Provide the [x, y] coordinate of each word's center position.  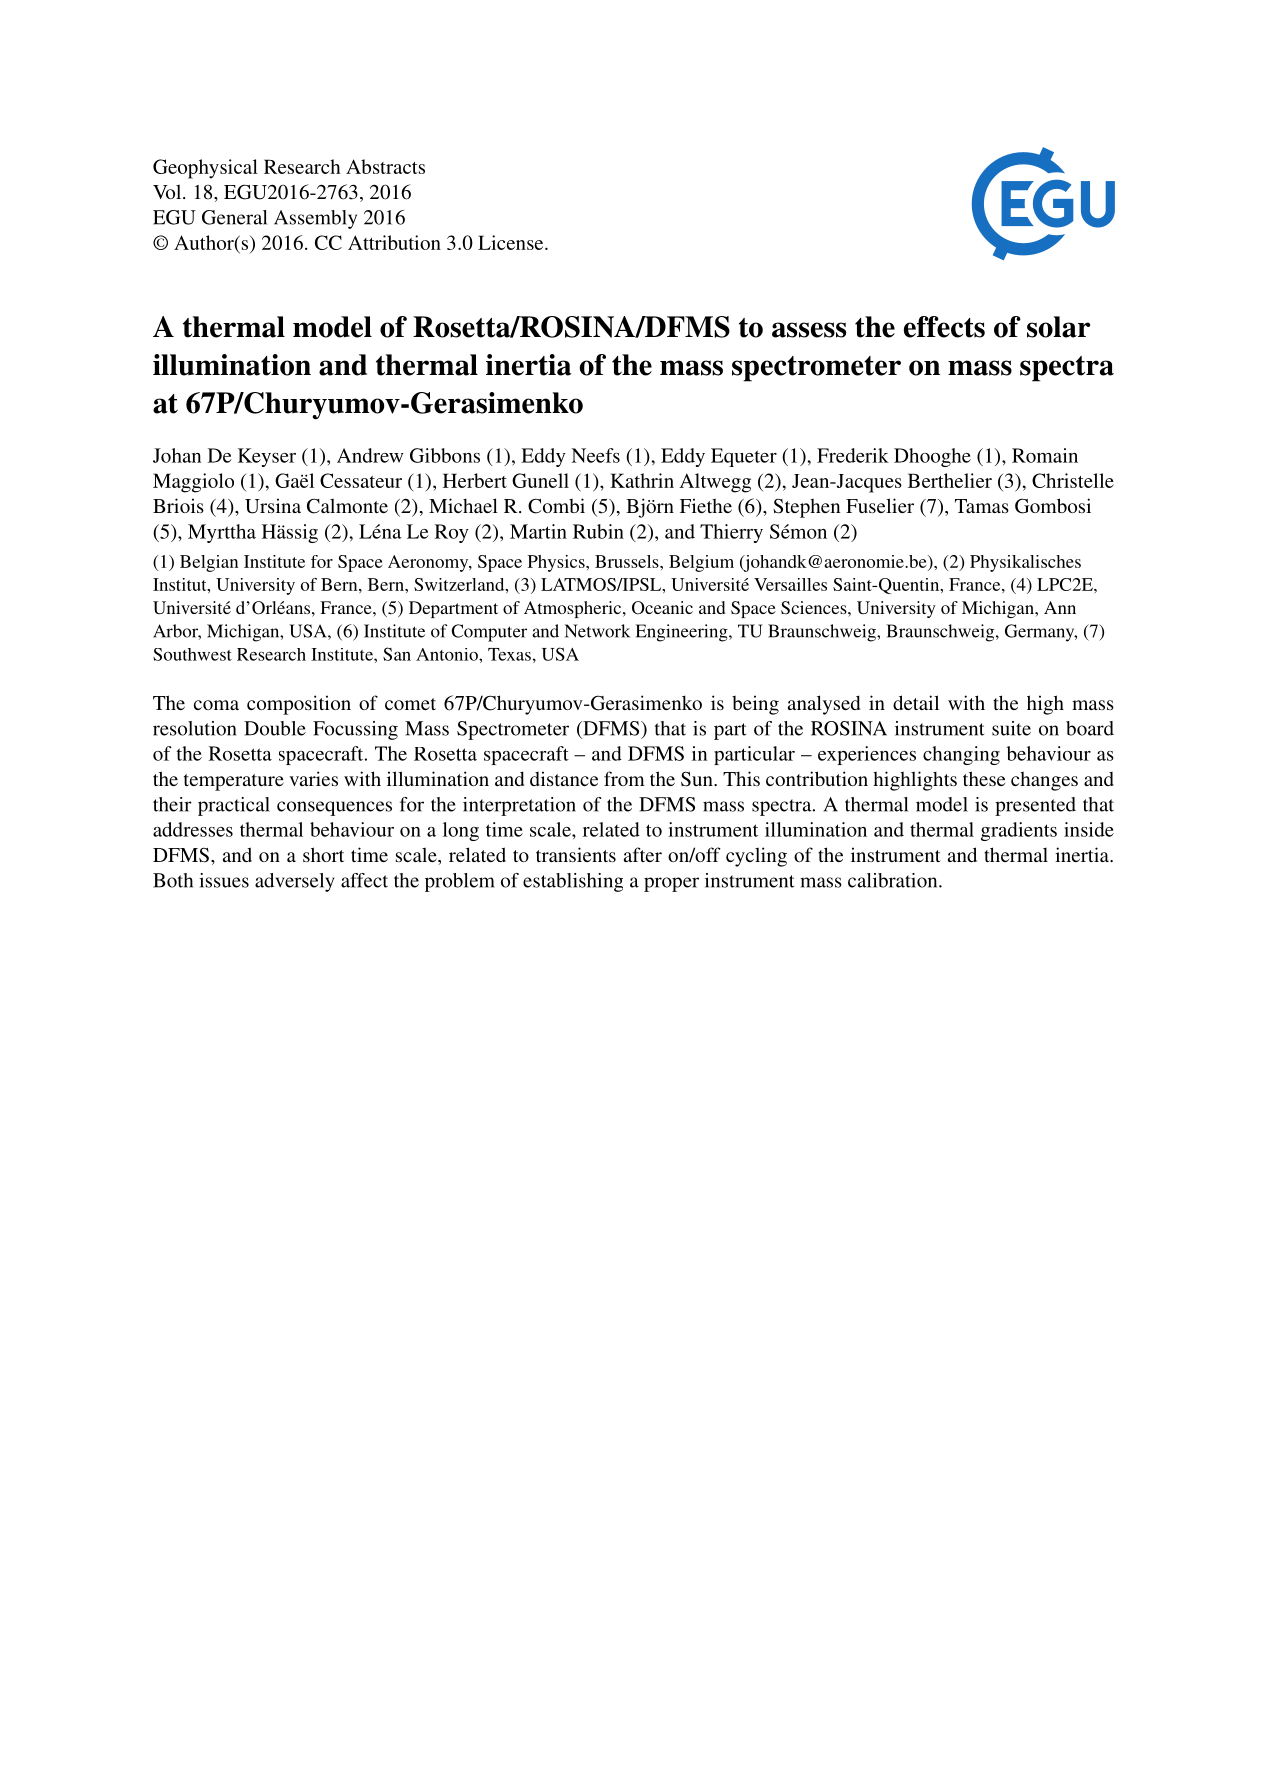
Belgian [209, 563]
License [512, 242]
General [234, 217]
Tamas [982, 506]
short [323, 854]
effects [944, 327]
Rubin [598, 531]
